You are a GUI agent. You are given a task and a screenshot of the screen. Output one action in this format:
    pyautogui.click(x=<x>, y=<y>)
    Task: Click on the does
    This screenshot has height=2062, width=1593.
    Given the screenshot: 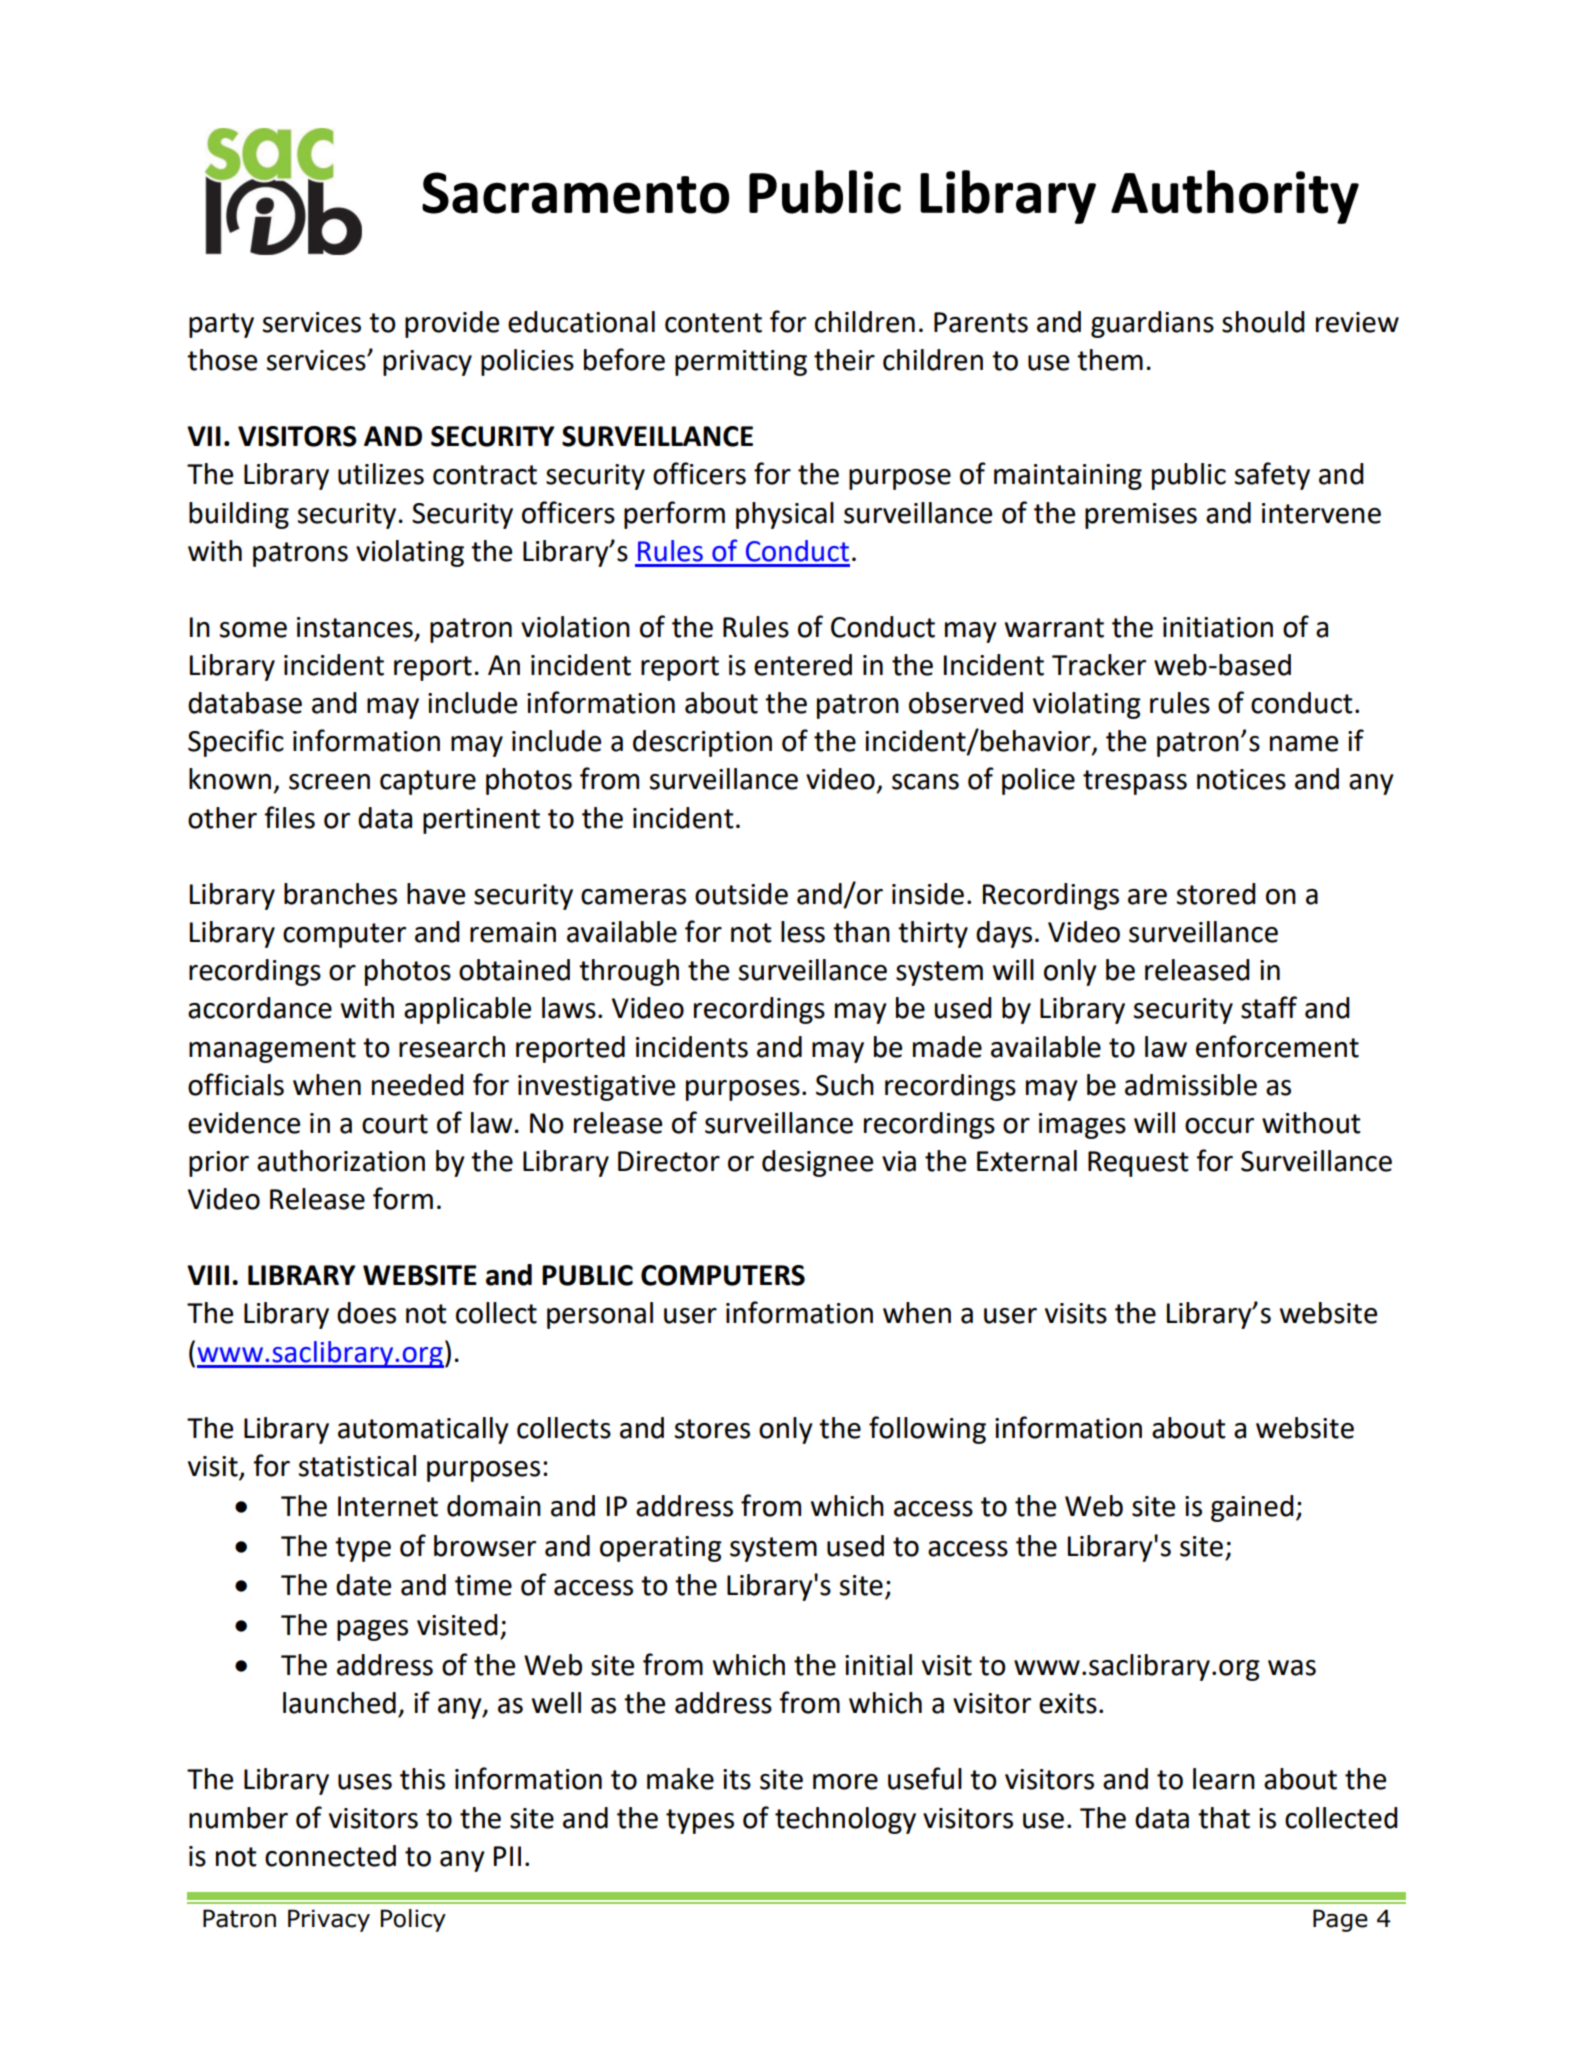 What is the action you would take?
    pyautogui.click(x=366, y=1313)
